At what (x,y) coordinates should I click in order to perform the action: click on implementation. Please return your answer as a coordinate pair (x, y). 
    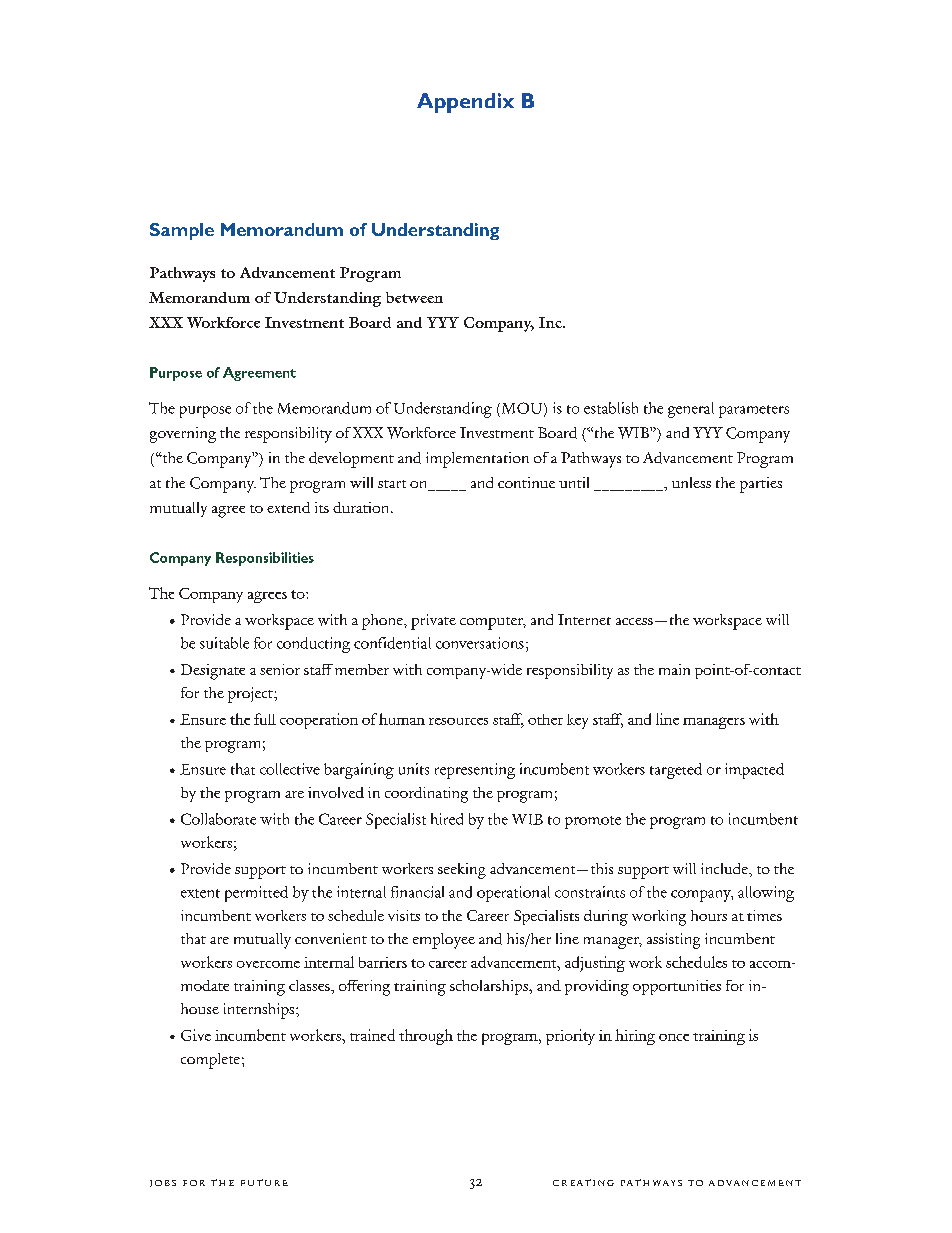
    Looking at the image, I should click on (477, 460).
